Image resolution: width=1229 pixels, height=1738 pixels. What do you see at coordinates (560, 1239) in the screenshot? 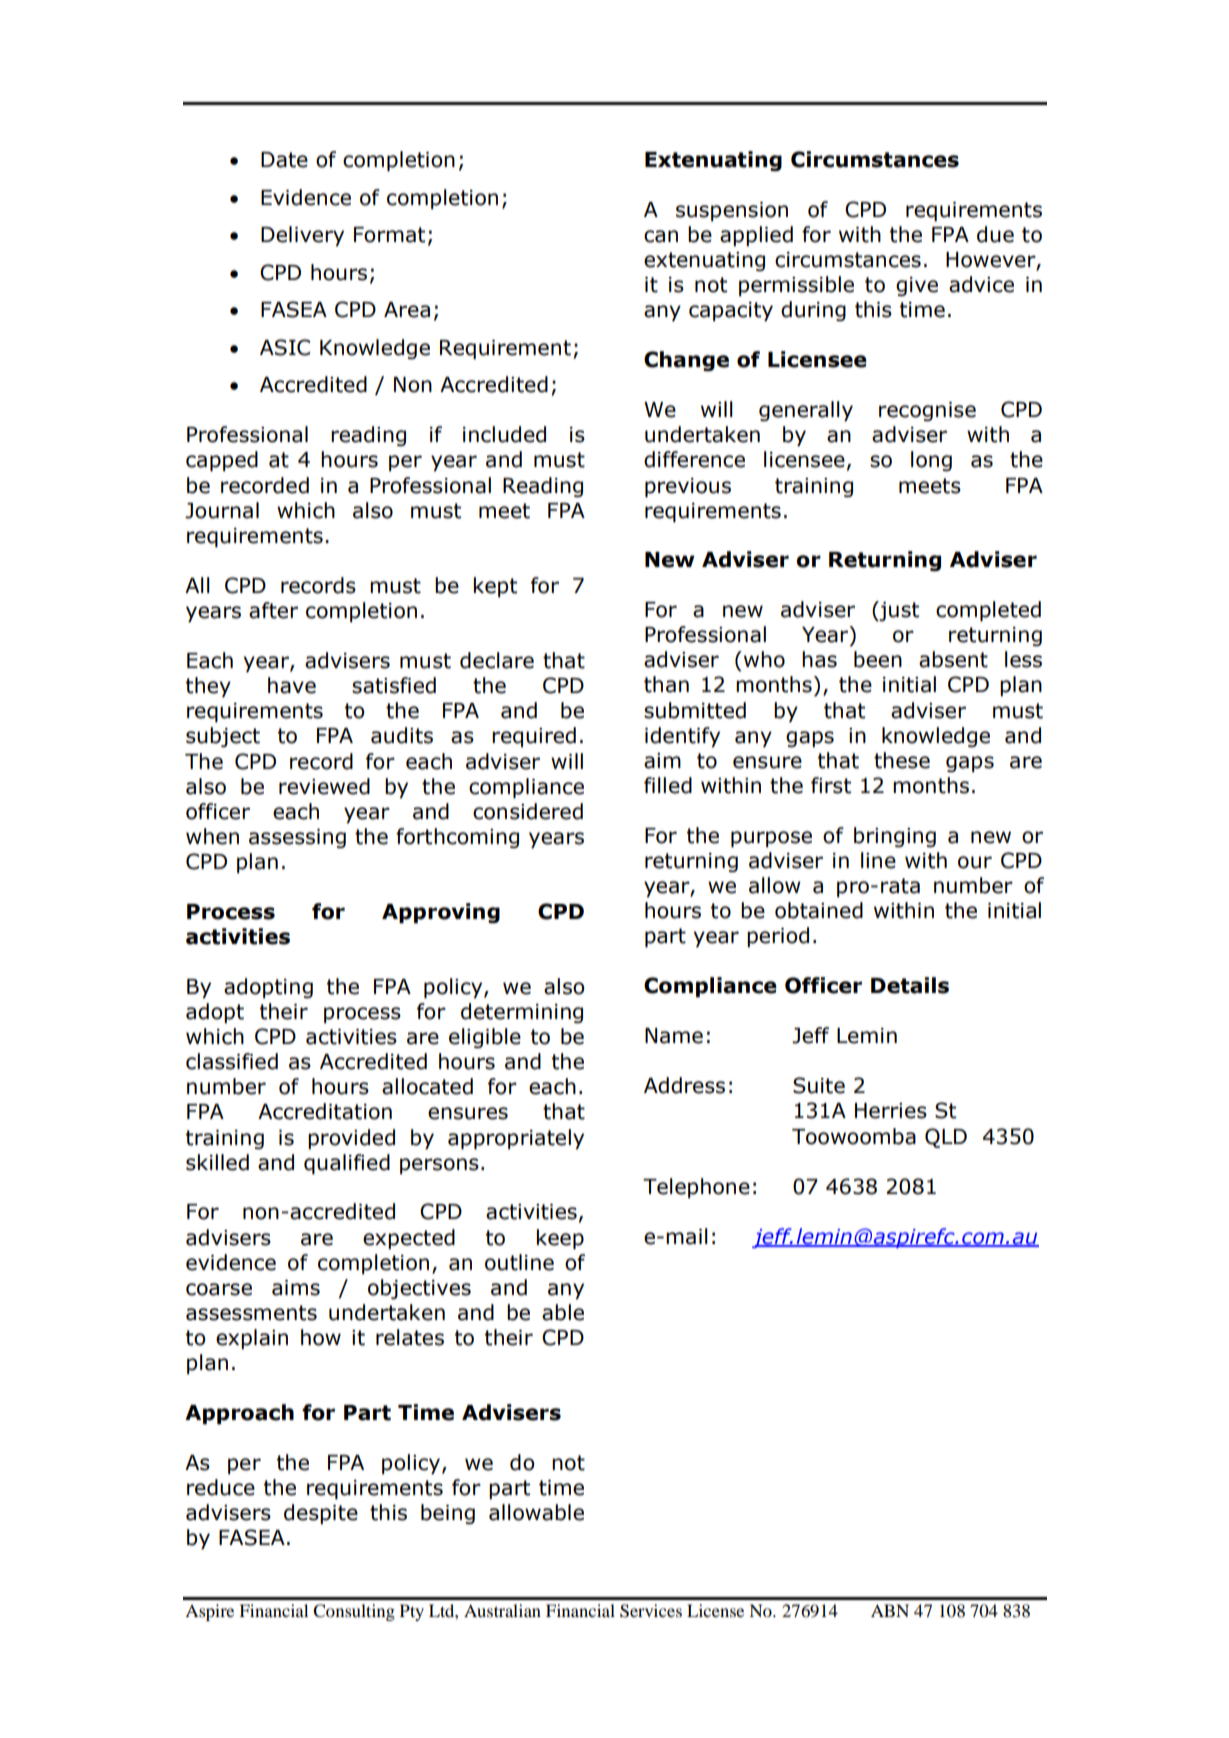
I see `keep` at bounding box center [560, 1239].
